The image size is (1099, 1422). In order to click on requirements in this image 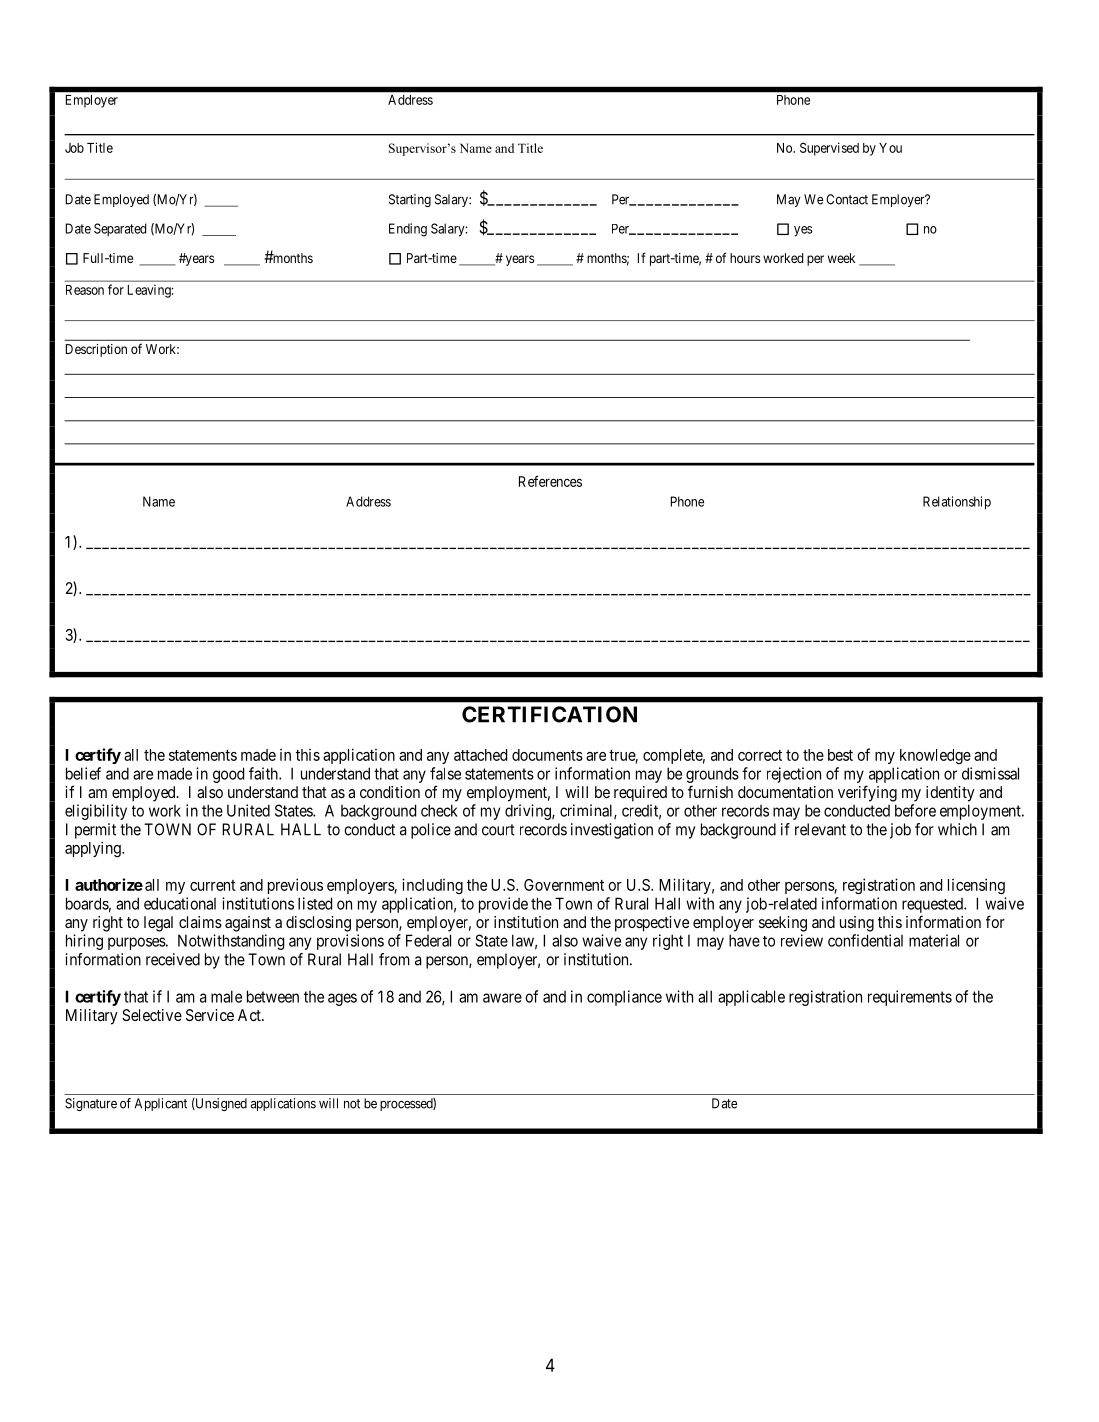, I will do `click(910, 998)`.
